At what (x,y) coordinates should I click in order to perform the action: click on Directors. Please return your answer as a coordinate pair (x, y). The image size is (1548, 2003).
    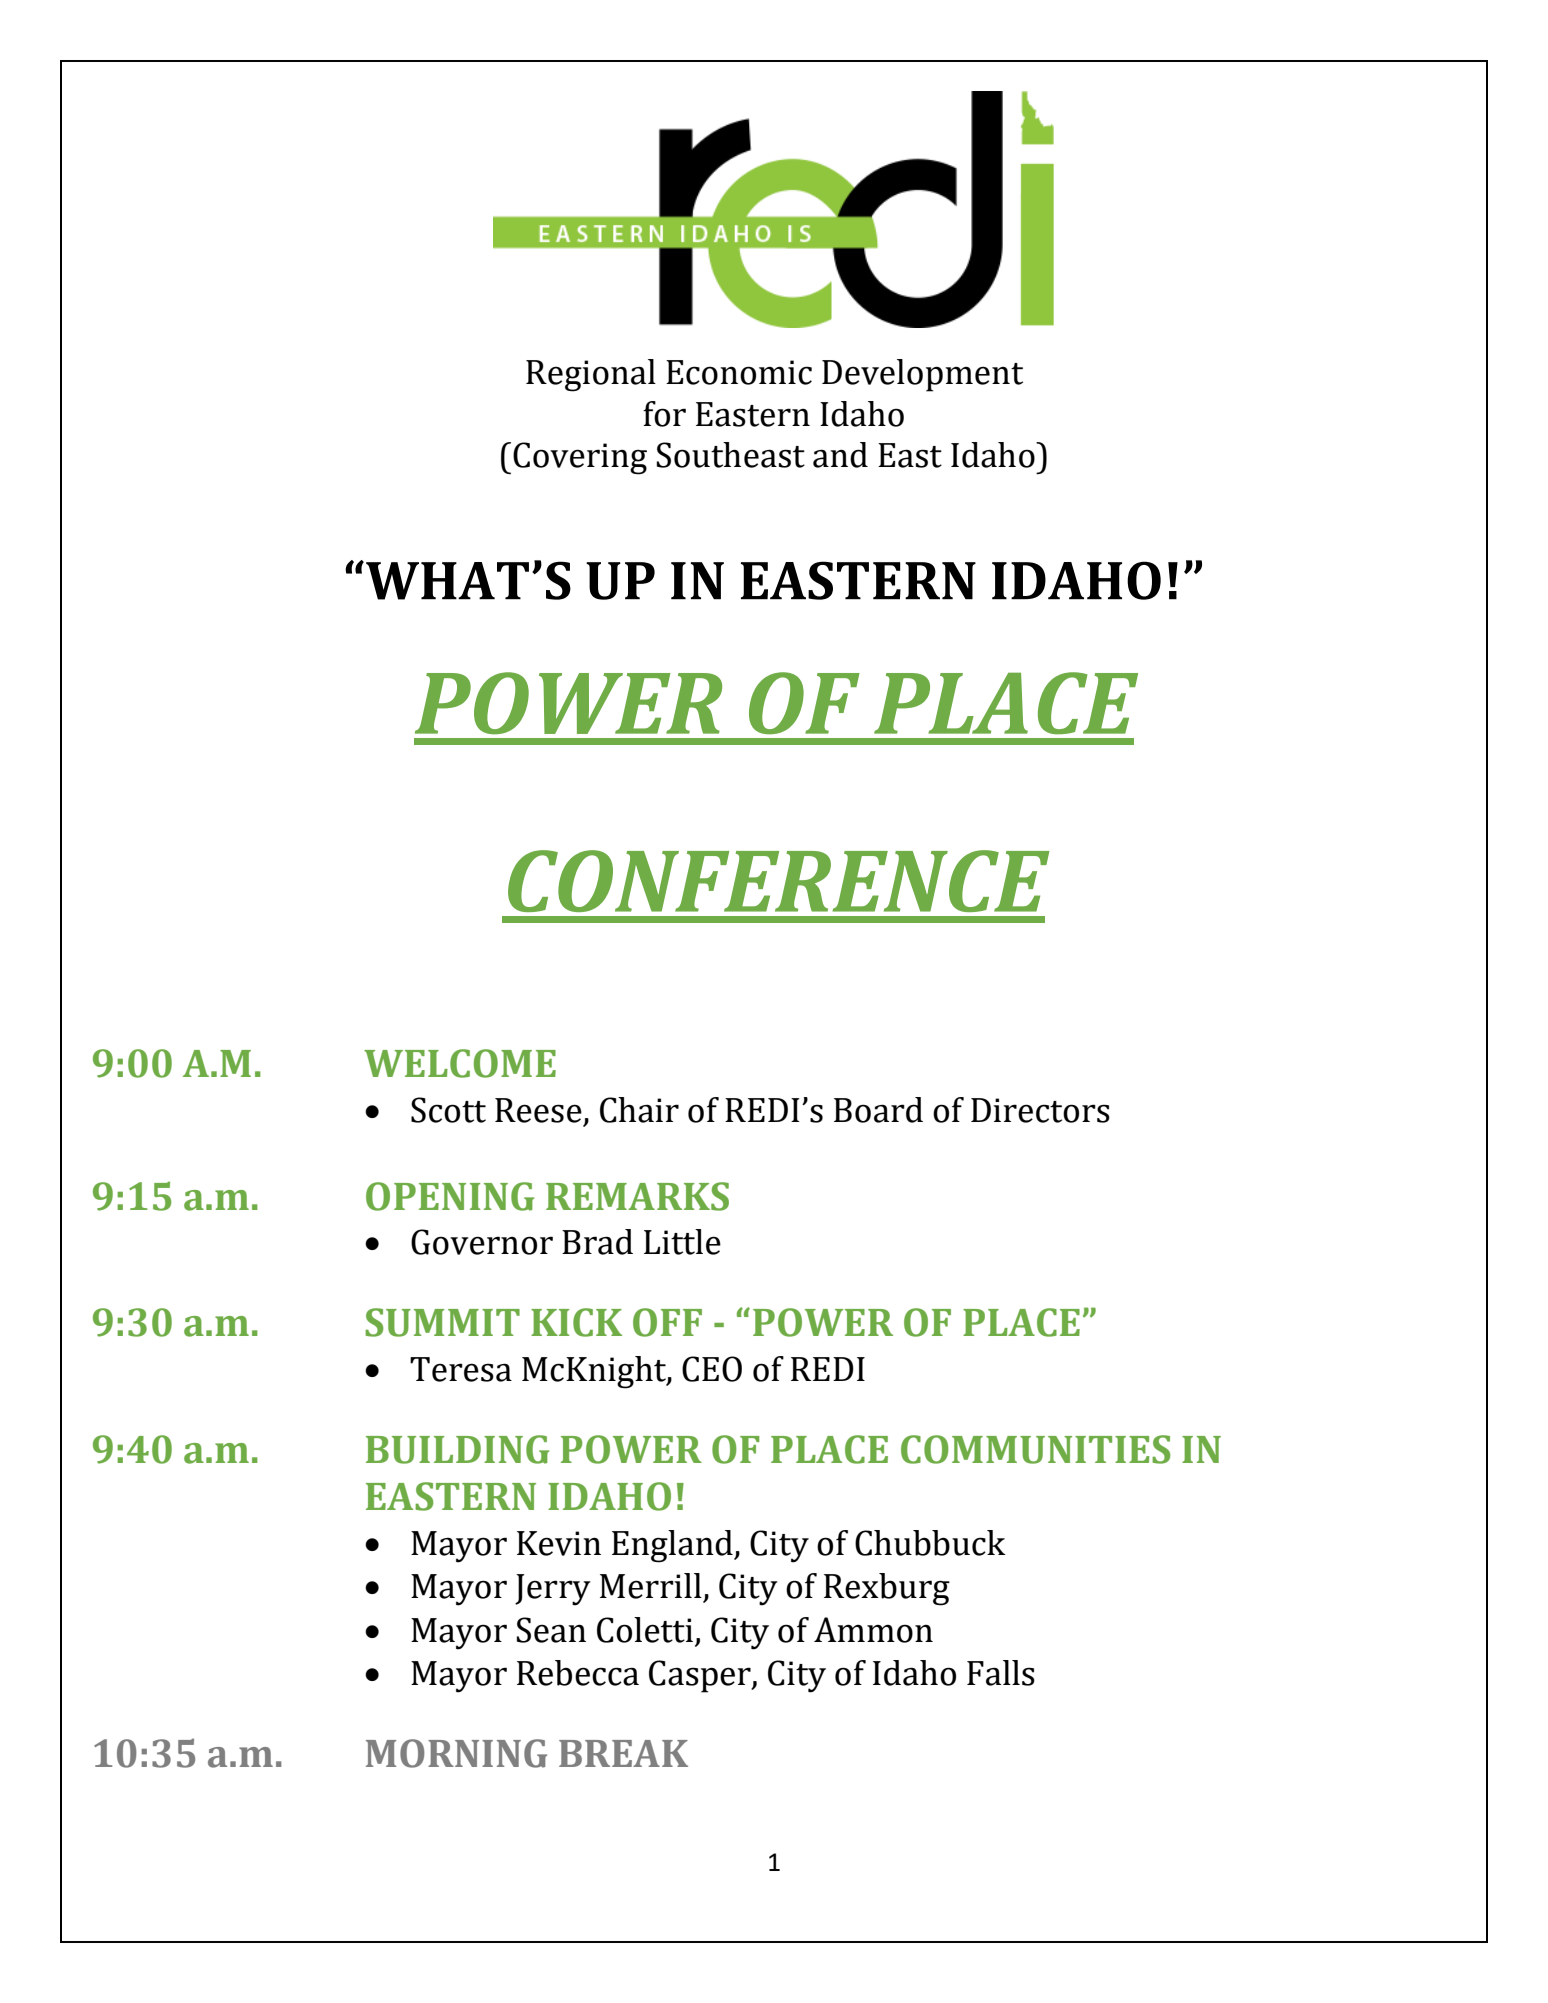
    Looking at the image, I should click on (1040, 1110).
